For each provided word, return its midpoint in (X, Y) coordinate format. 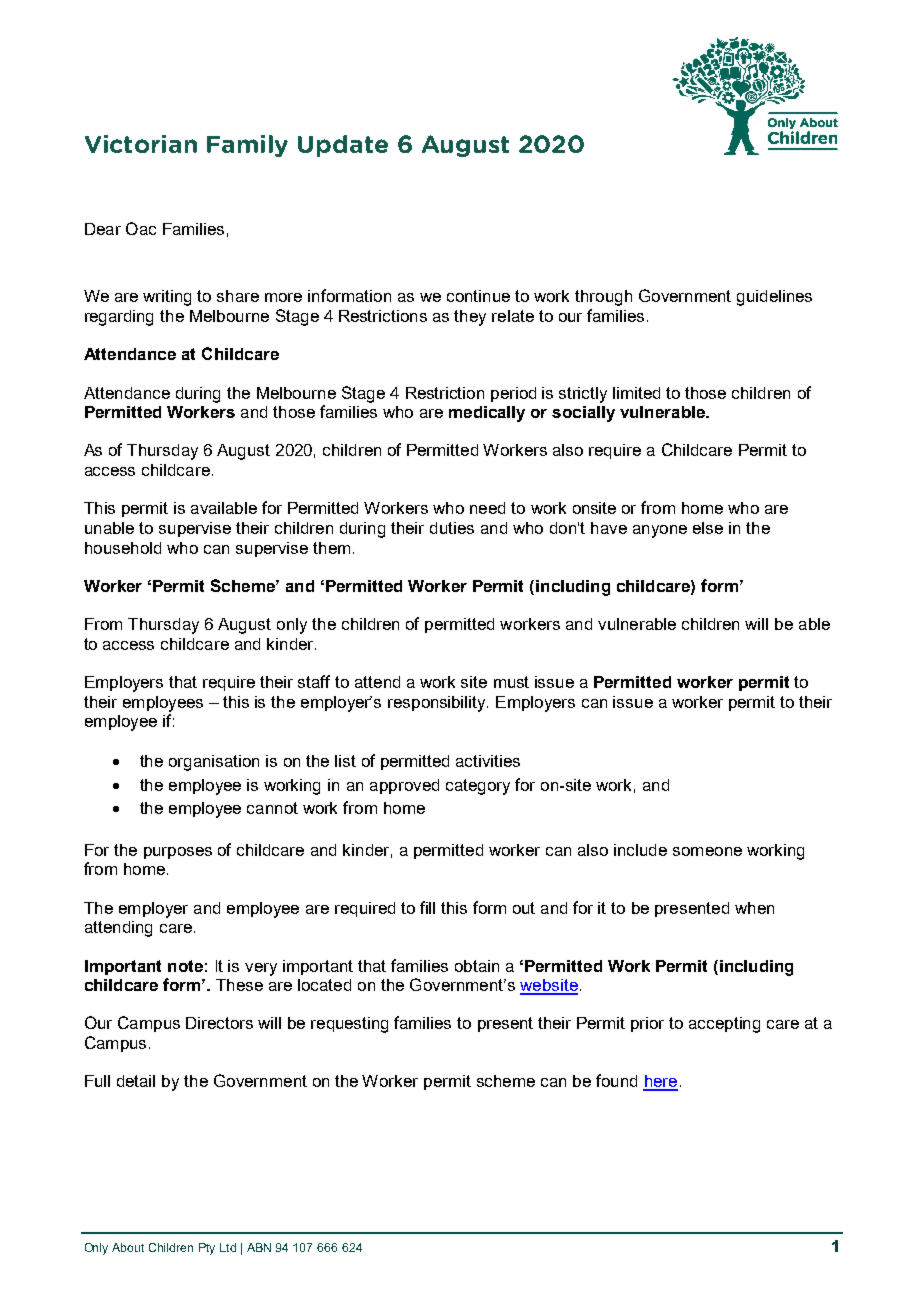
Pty (207, 1249)
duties (452, 528)
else (708, 528)
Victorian (141, 144)
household (123, 548)
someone (707, 851)
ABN (259, 1247)
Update (343, 146)
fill (427, 907)
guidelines (774, 298)
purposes (178, 853)
